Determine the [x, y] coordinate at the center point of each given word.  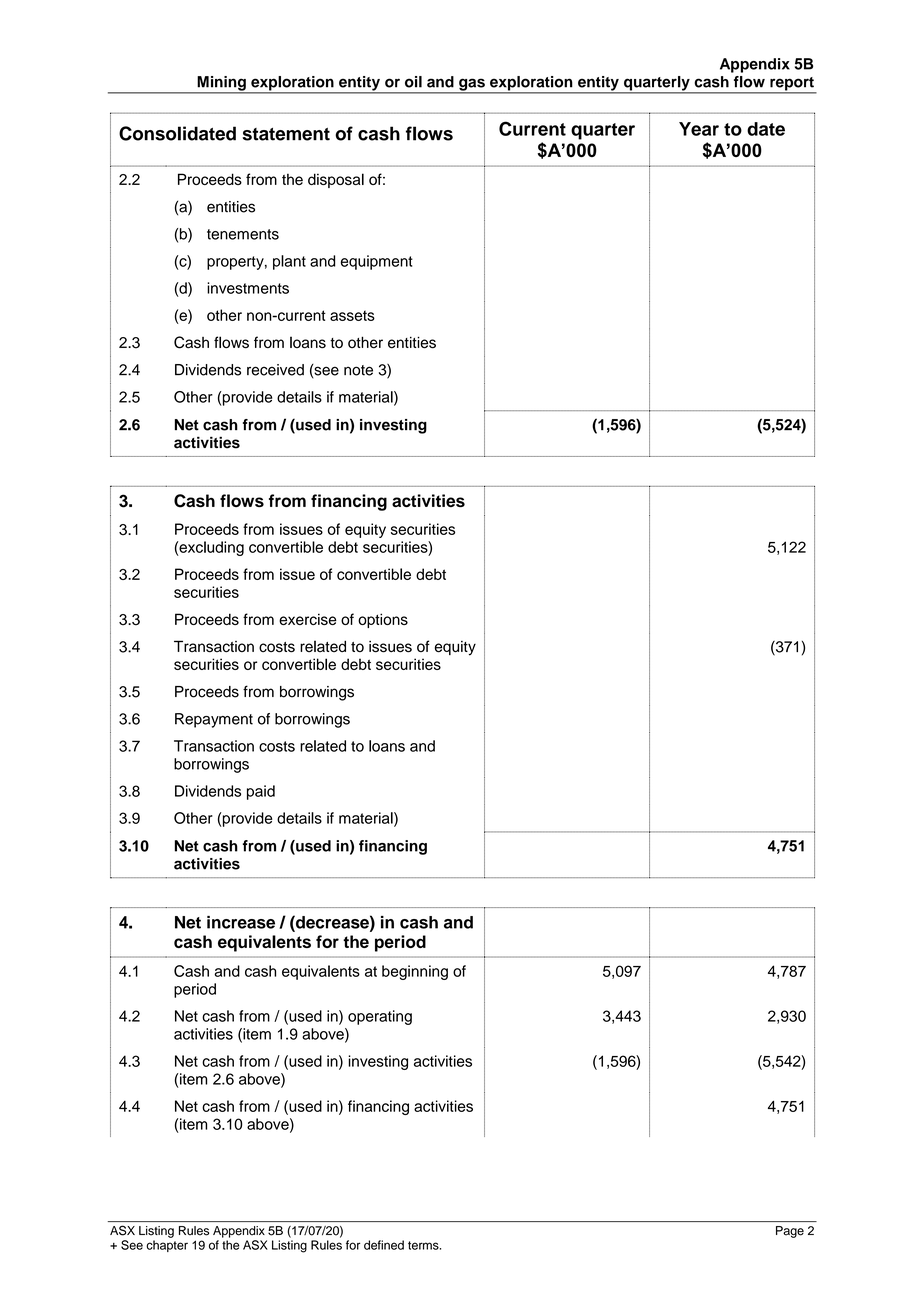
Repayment [214, 720]
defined [384, 1245]
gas [472, 85]
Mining [221, 84]
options [383, 620]
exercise [308, 619]
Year [699, 129]
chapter [167, 1246]
